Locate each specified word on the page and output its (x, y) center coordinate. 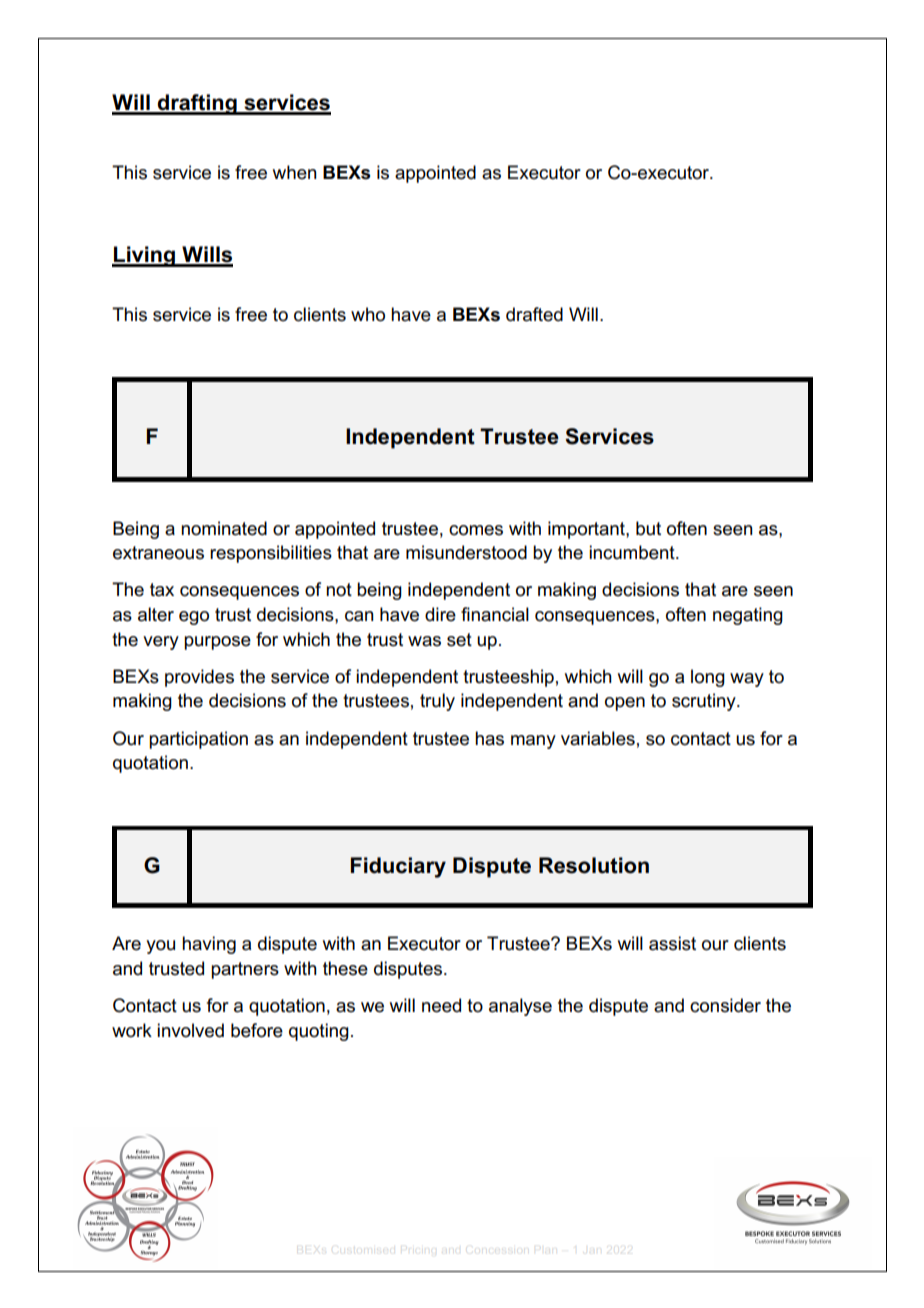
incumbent (633, 552)
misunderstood (466, 552)
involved (190, 1030)
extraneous (158, 553)
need (441, 1005)
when (295, 172)
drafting (197, 104)
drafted (534, 314)
